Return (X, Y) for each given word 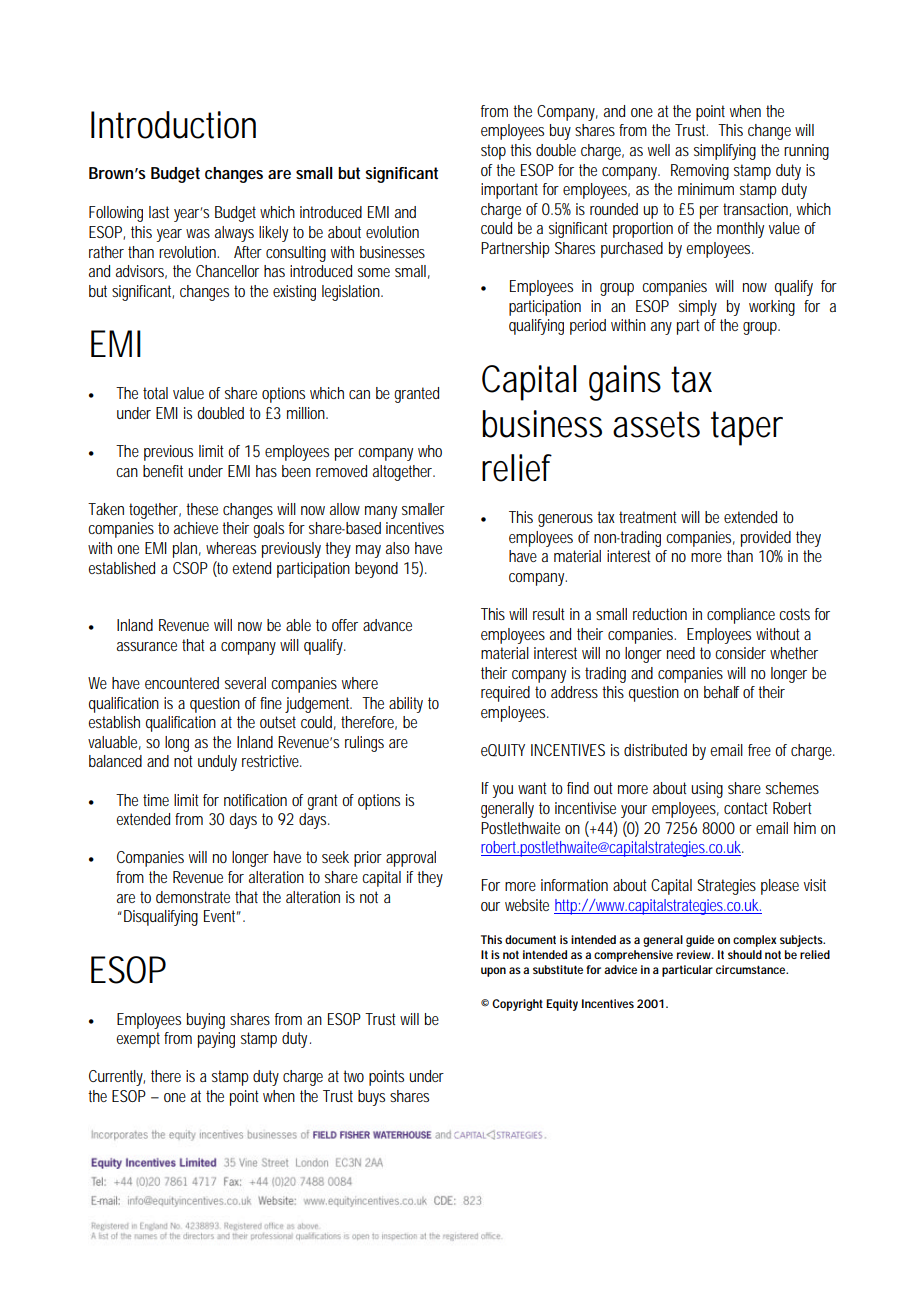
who (430, 451)
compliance (741, 616)
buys (371, 1098)
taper (747, 428)
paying (216, 1040)
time (156, 800)
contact (746, 808)
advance (387, 625)
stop (493, 152)
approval (411, 859)
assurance (147, 646)
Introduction (173, 125)
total (155, 393)
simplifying (725, 152)
